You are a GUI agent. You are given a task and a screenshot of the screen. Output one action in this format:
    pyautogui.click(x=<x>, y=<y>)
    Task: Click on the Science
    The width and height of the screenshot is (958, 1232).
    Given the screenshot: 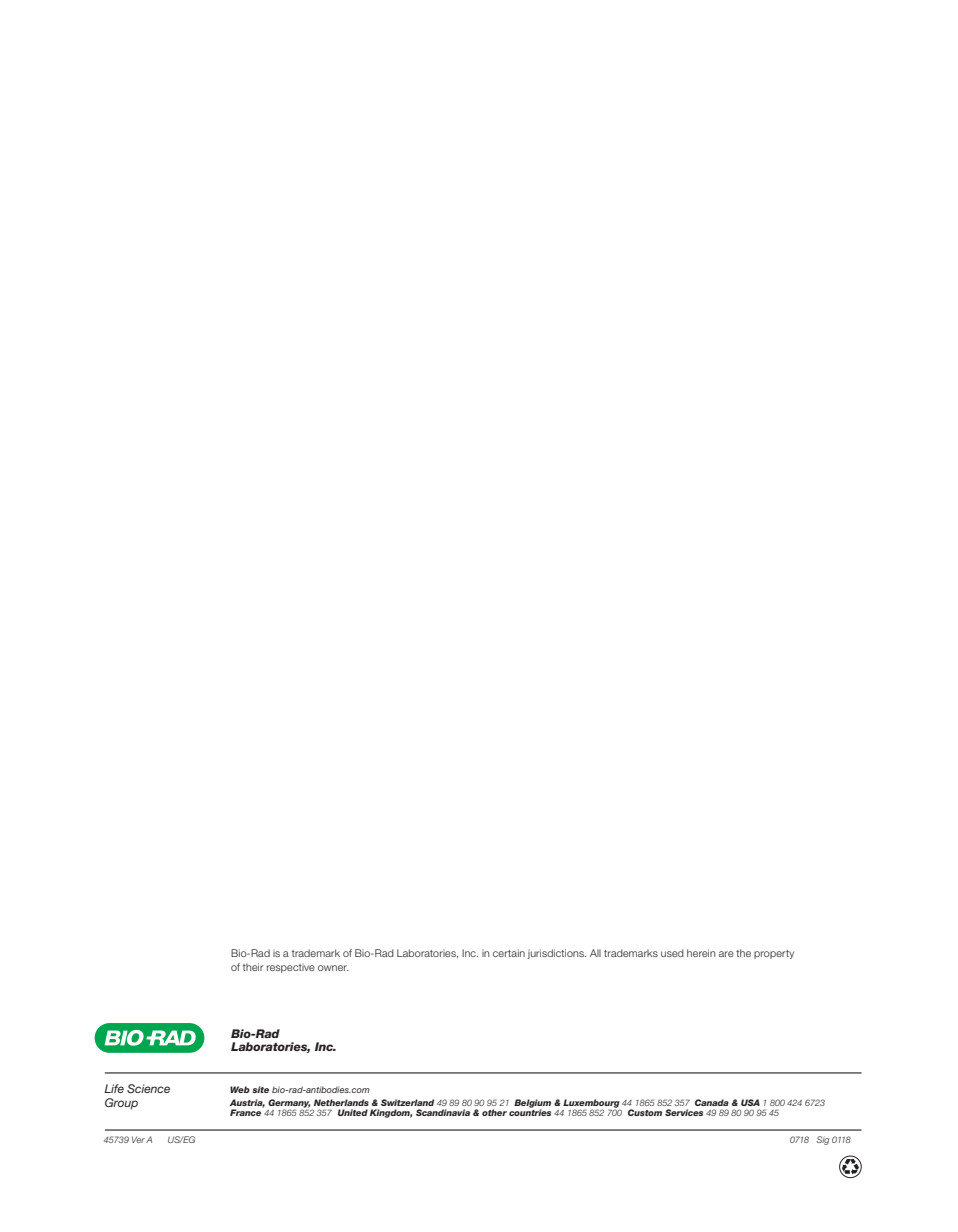 What is the action you would take?
    pyautogui.click(x=148, y=1088)
